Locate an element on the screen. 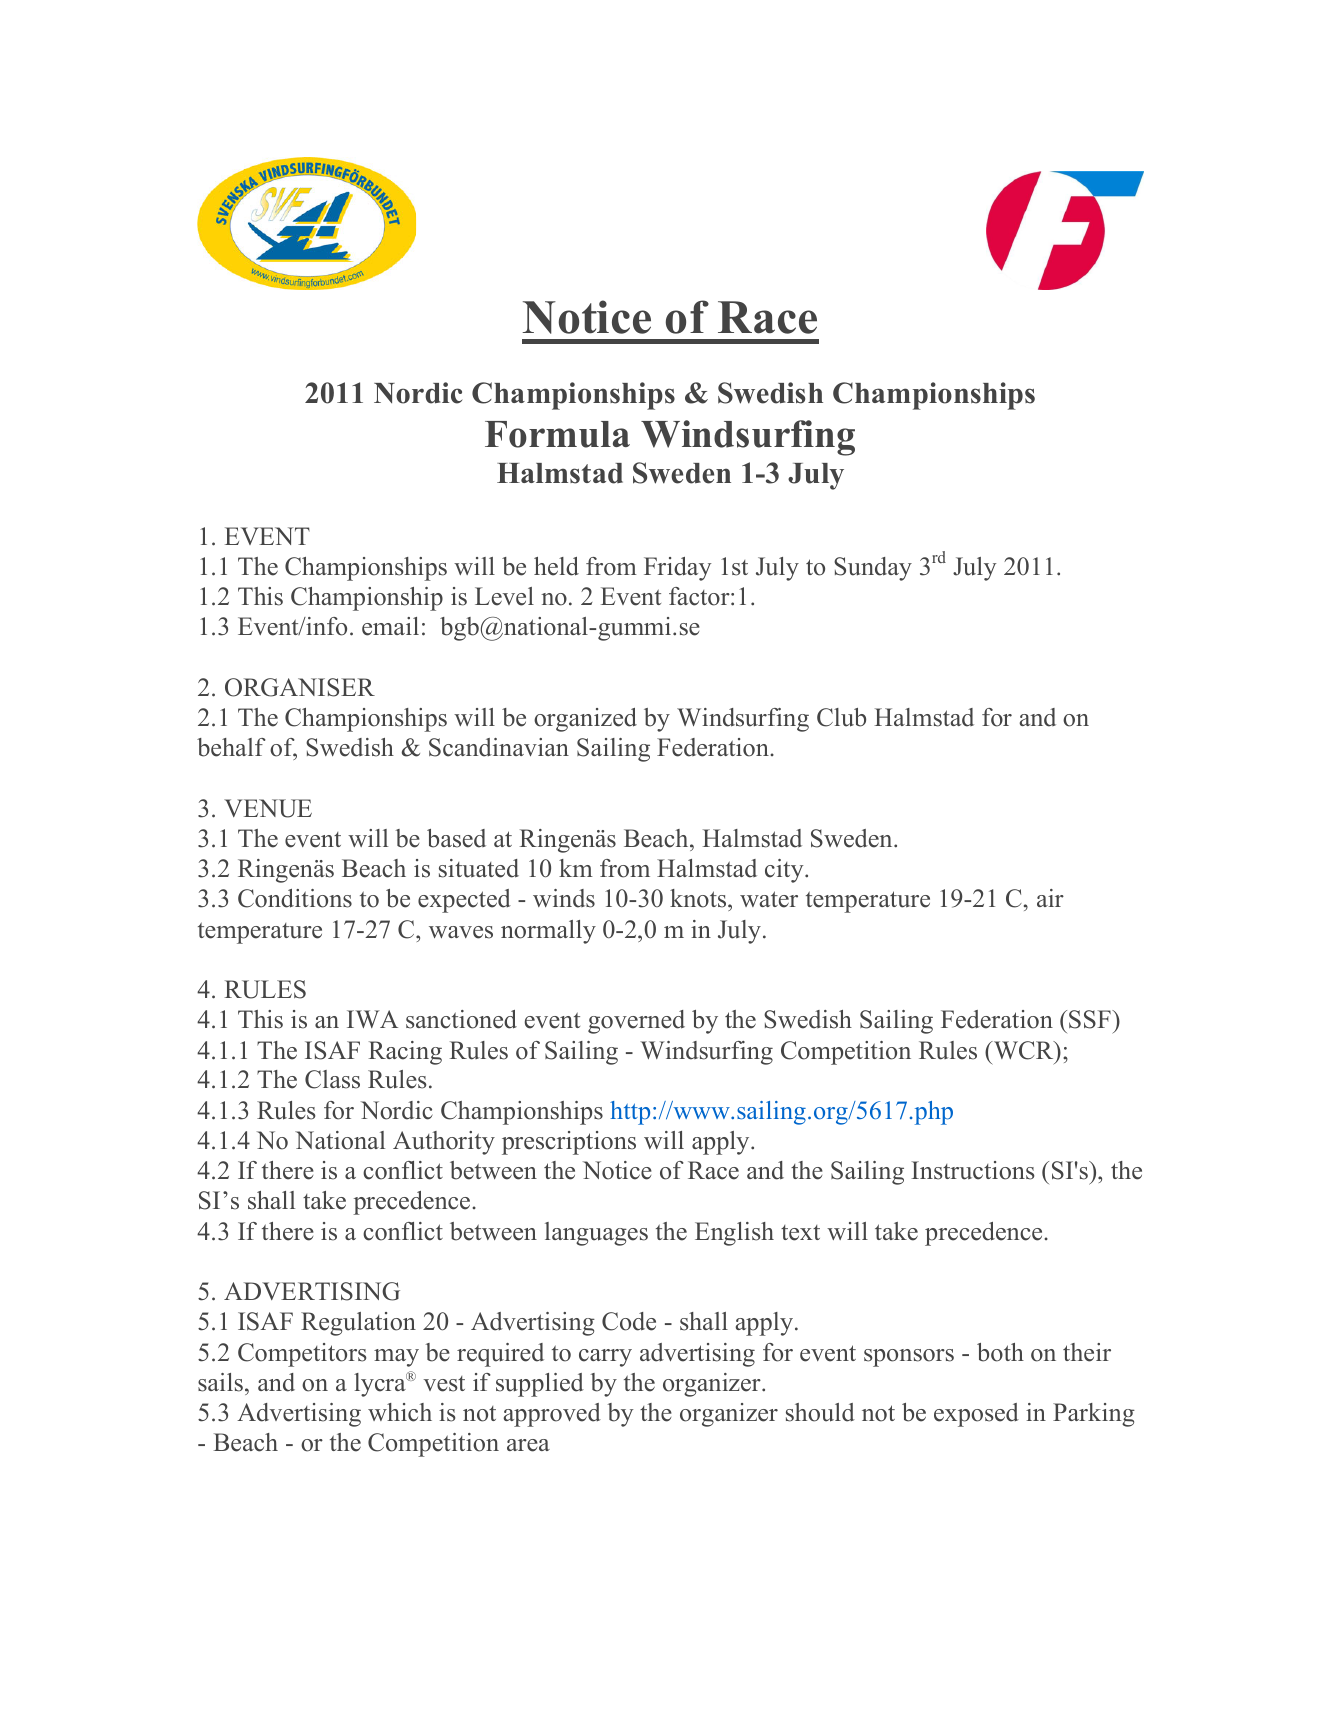 The height and width of the screenshot is (1735, 1341). Conditions is located at coordinates (295, 898).
